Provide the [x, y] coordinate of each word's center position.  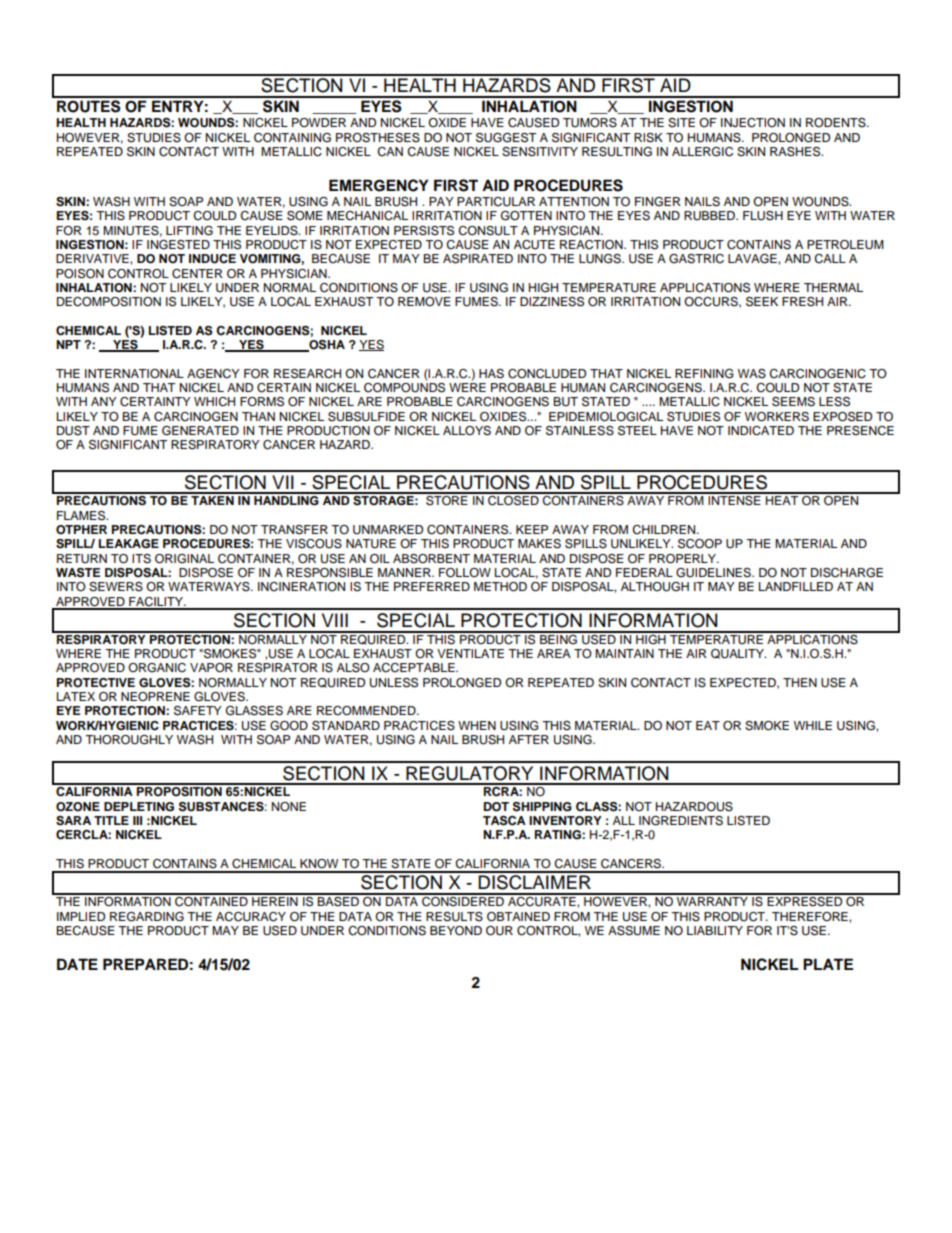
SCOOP [700, 544]
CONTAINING [292, 138]
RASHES [796, 152]
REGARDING [147, 917]
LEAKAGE [129, 544]
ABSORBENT [431, 559]
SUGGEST [506, 138]
